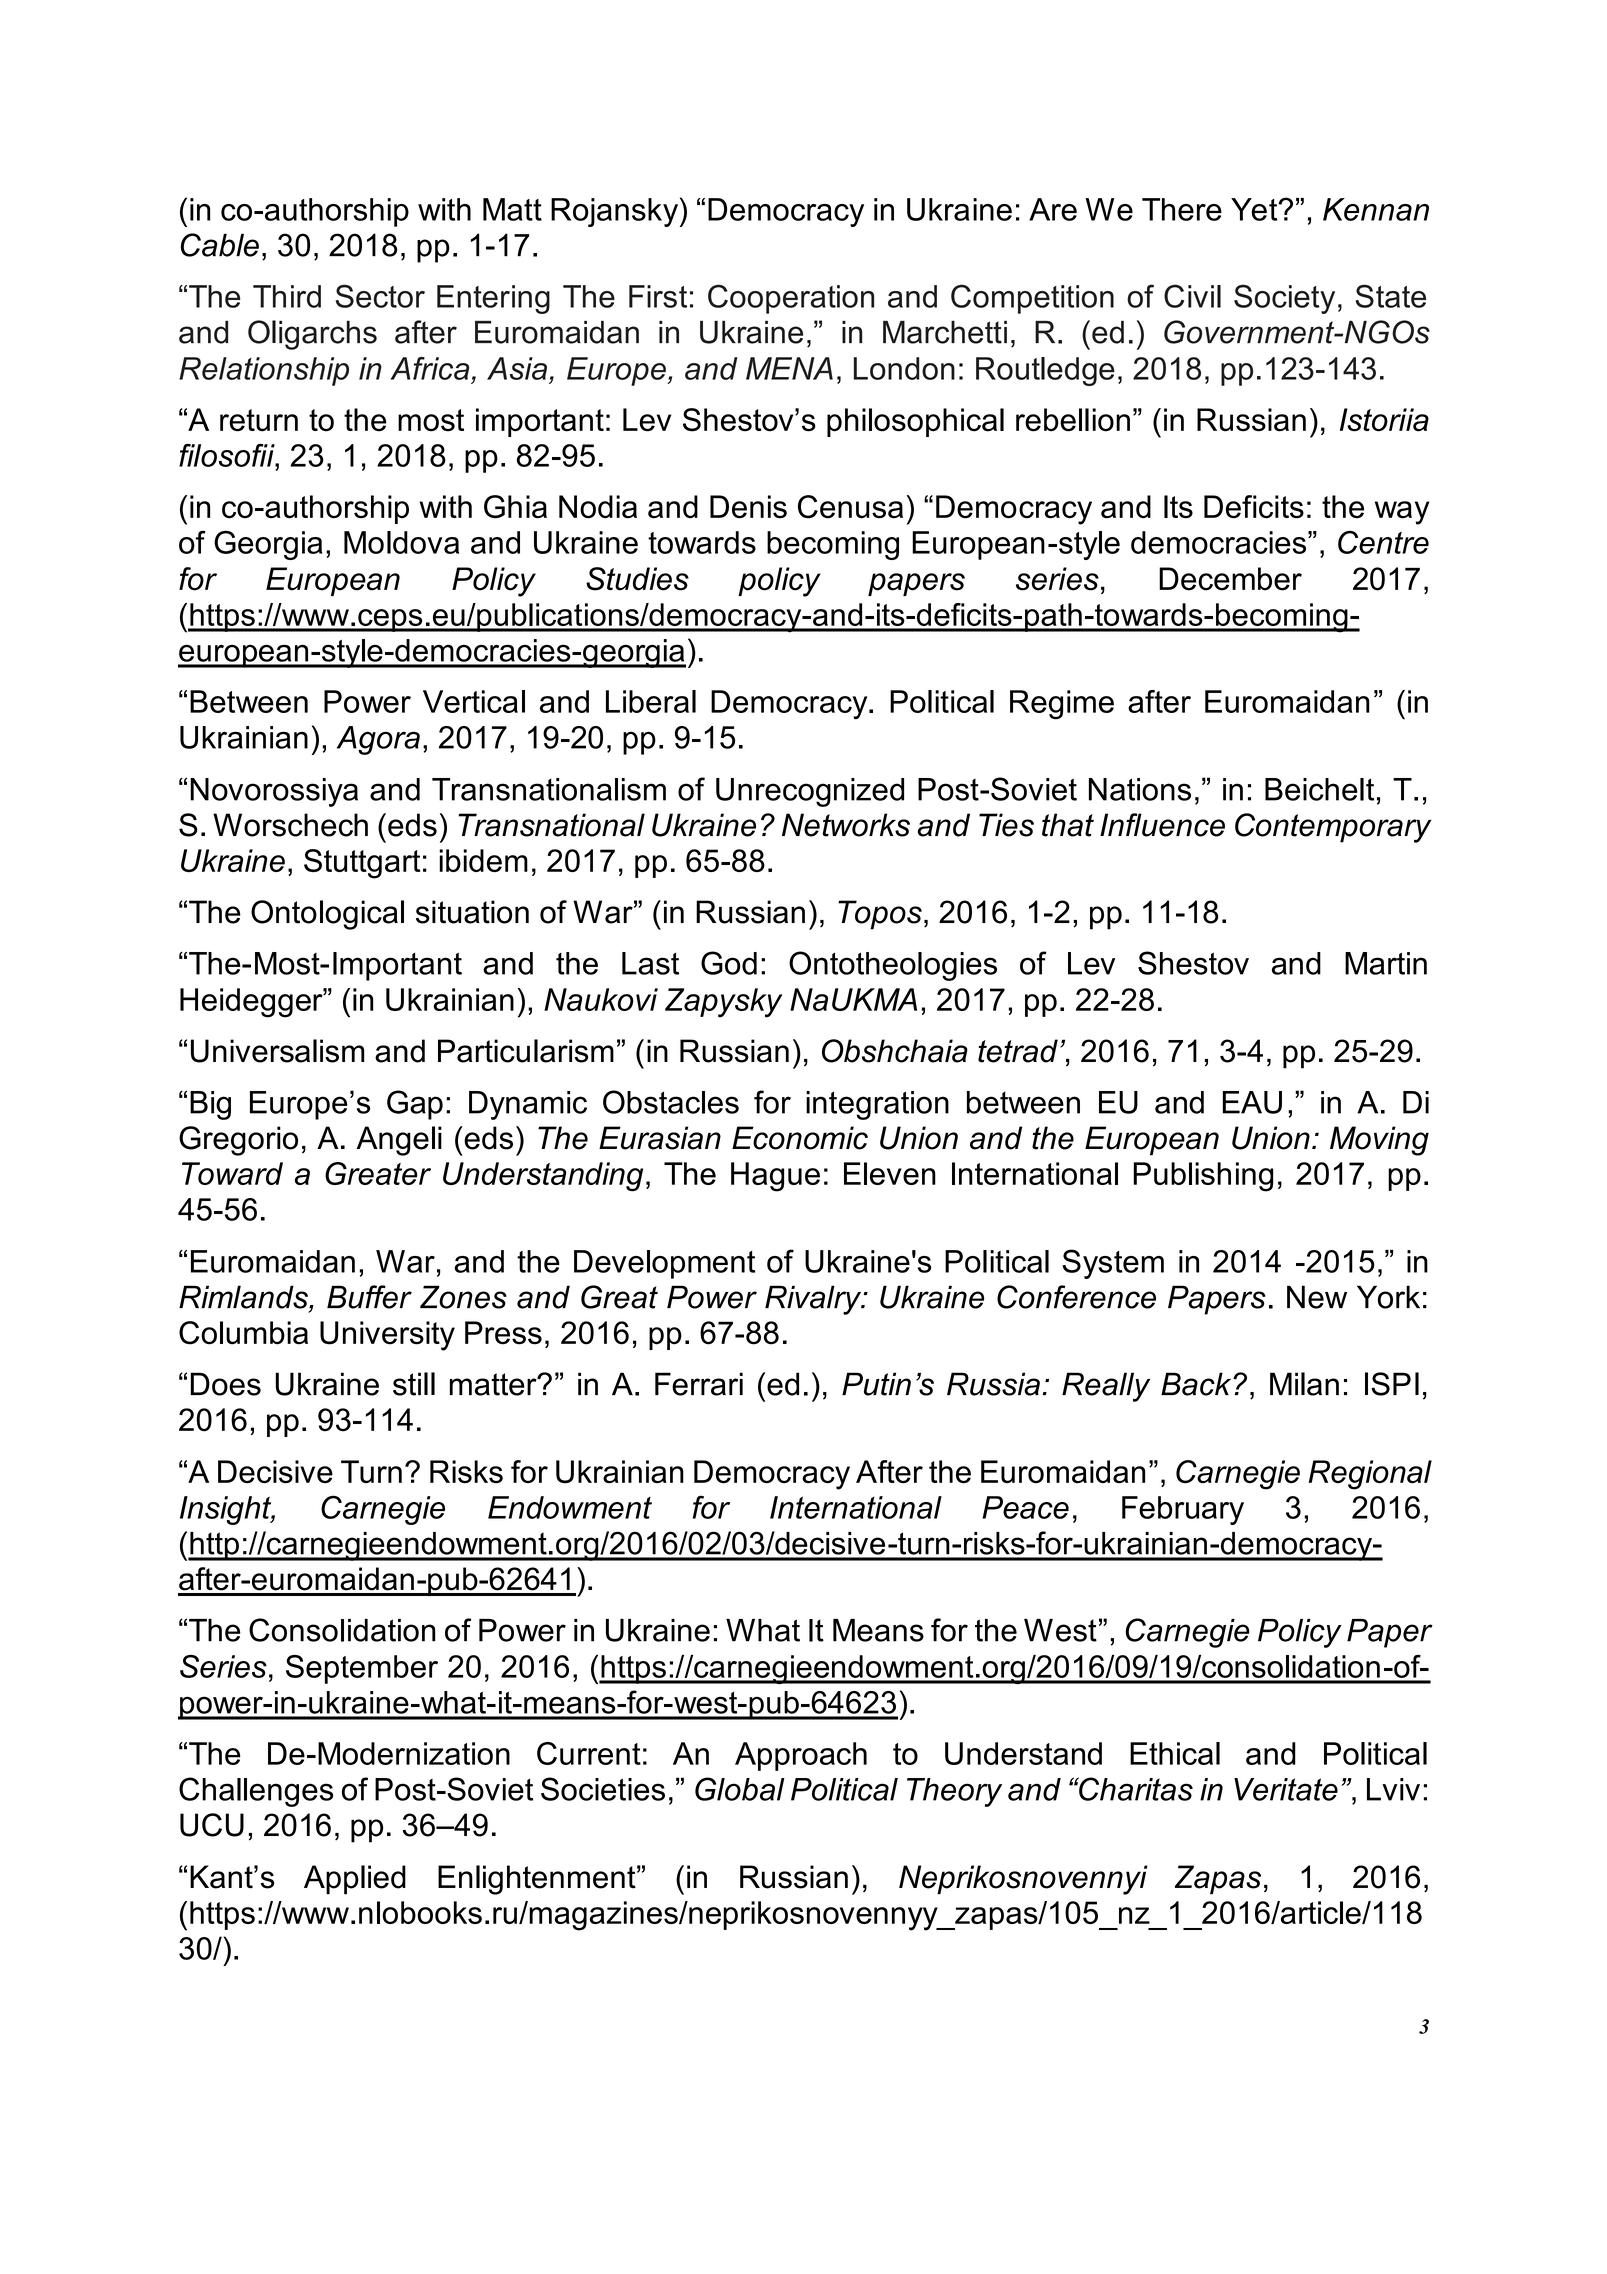 The height and width of the screenshot is (2274, 1607). I want to click on Buffer, so click(369, 1297).
